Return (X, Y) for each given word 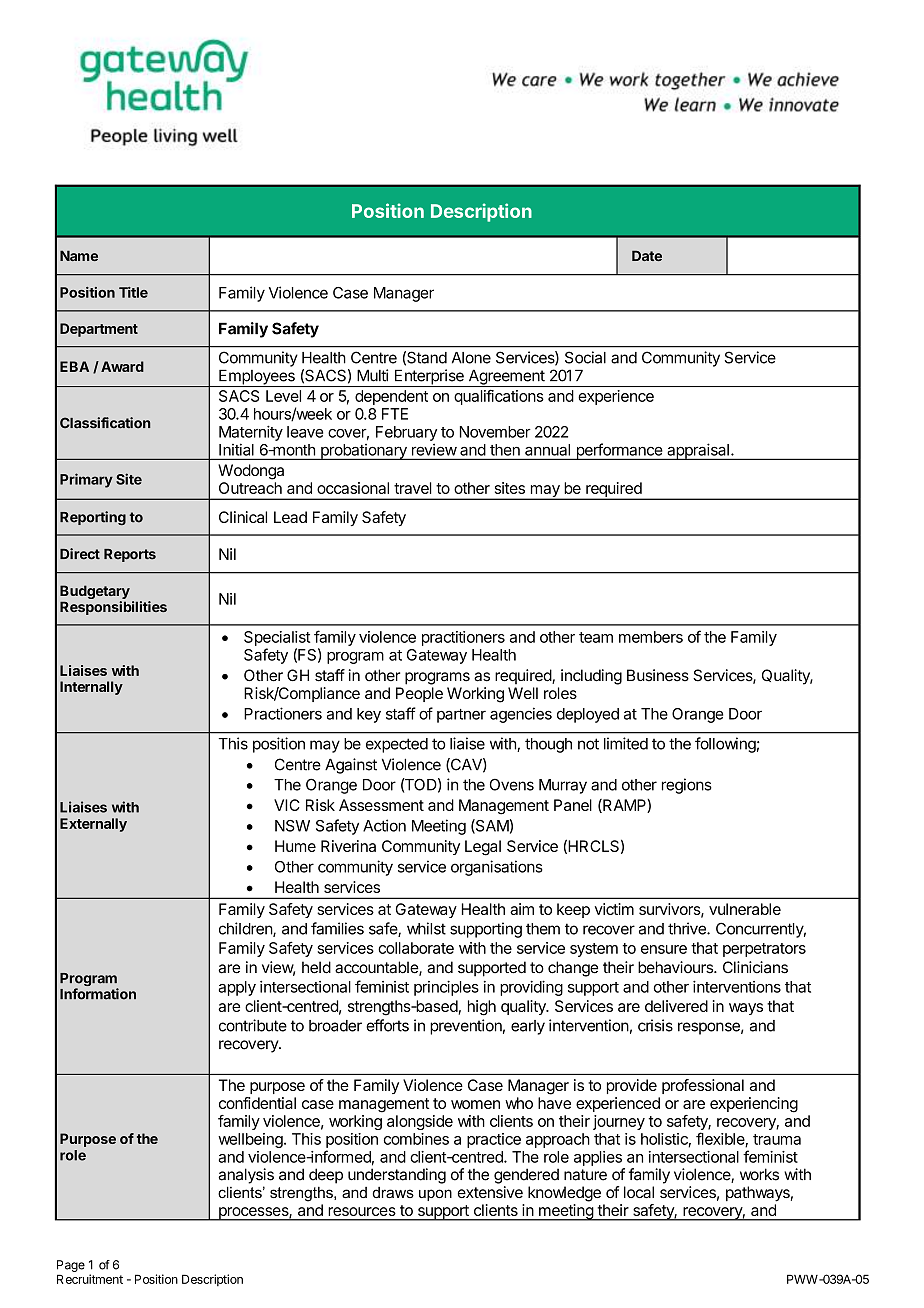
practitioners (463, 638)
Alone (471, 358)
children (246, 929)
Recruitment (90, 1279)
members (651, 637)
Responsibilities (113, 608)
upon (435, 1195)
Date (647, 255)
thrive (688, 928)
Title (133, 292)
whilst (426, 928)
